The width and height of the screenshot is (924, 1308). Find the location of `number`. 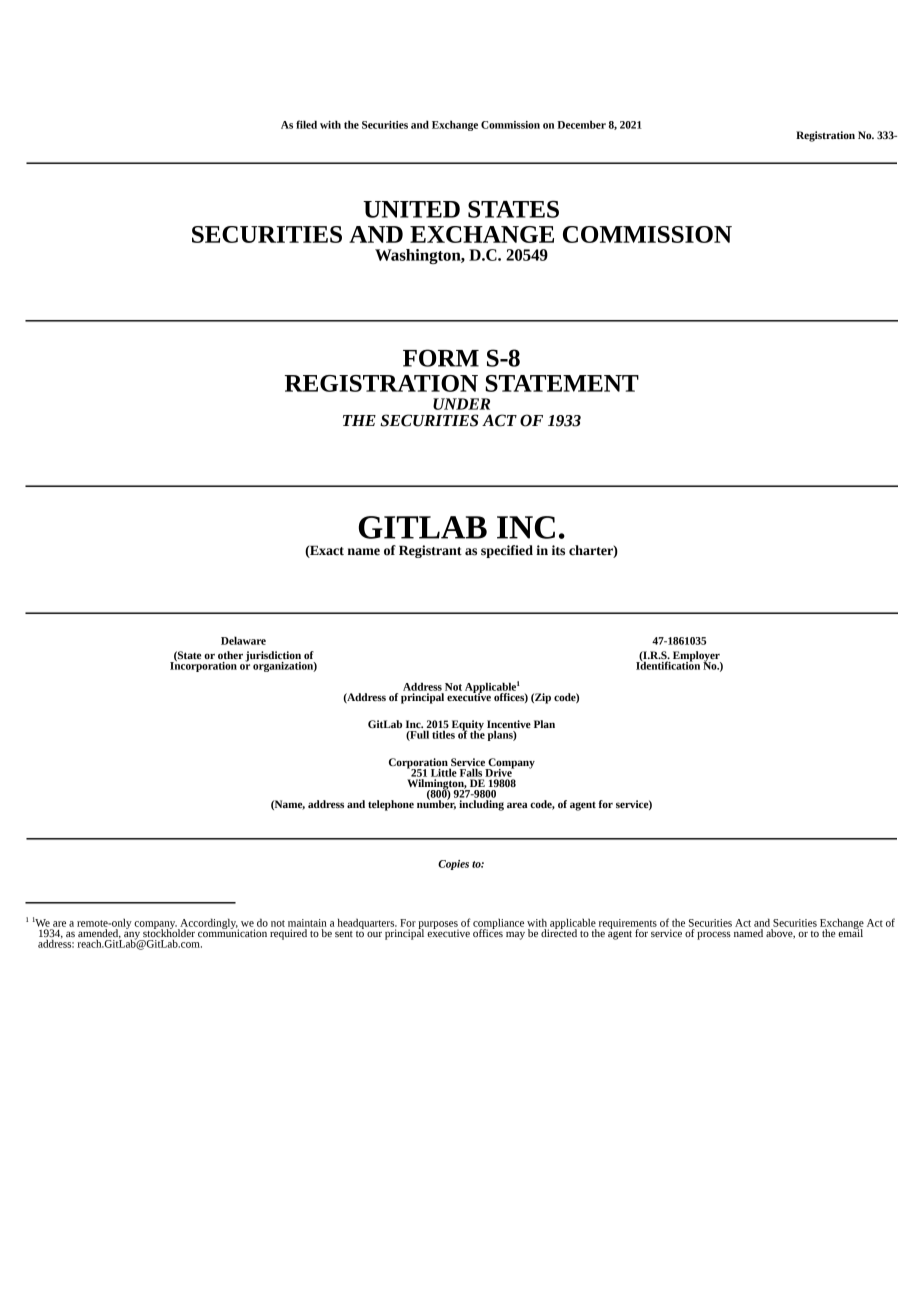

number is located at coordinates (436, 804).
